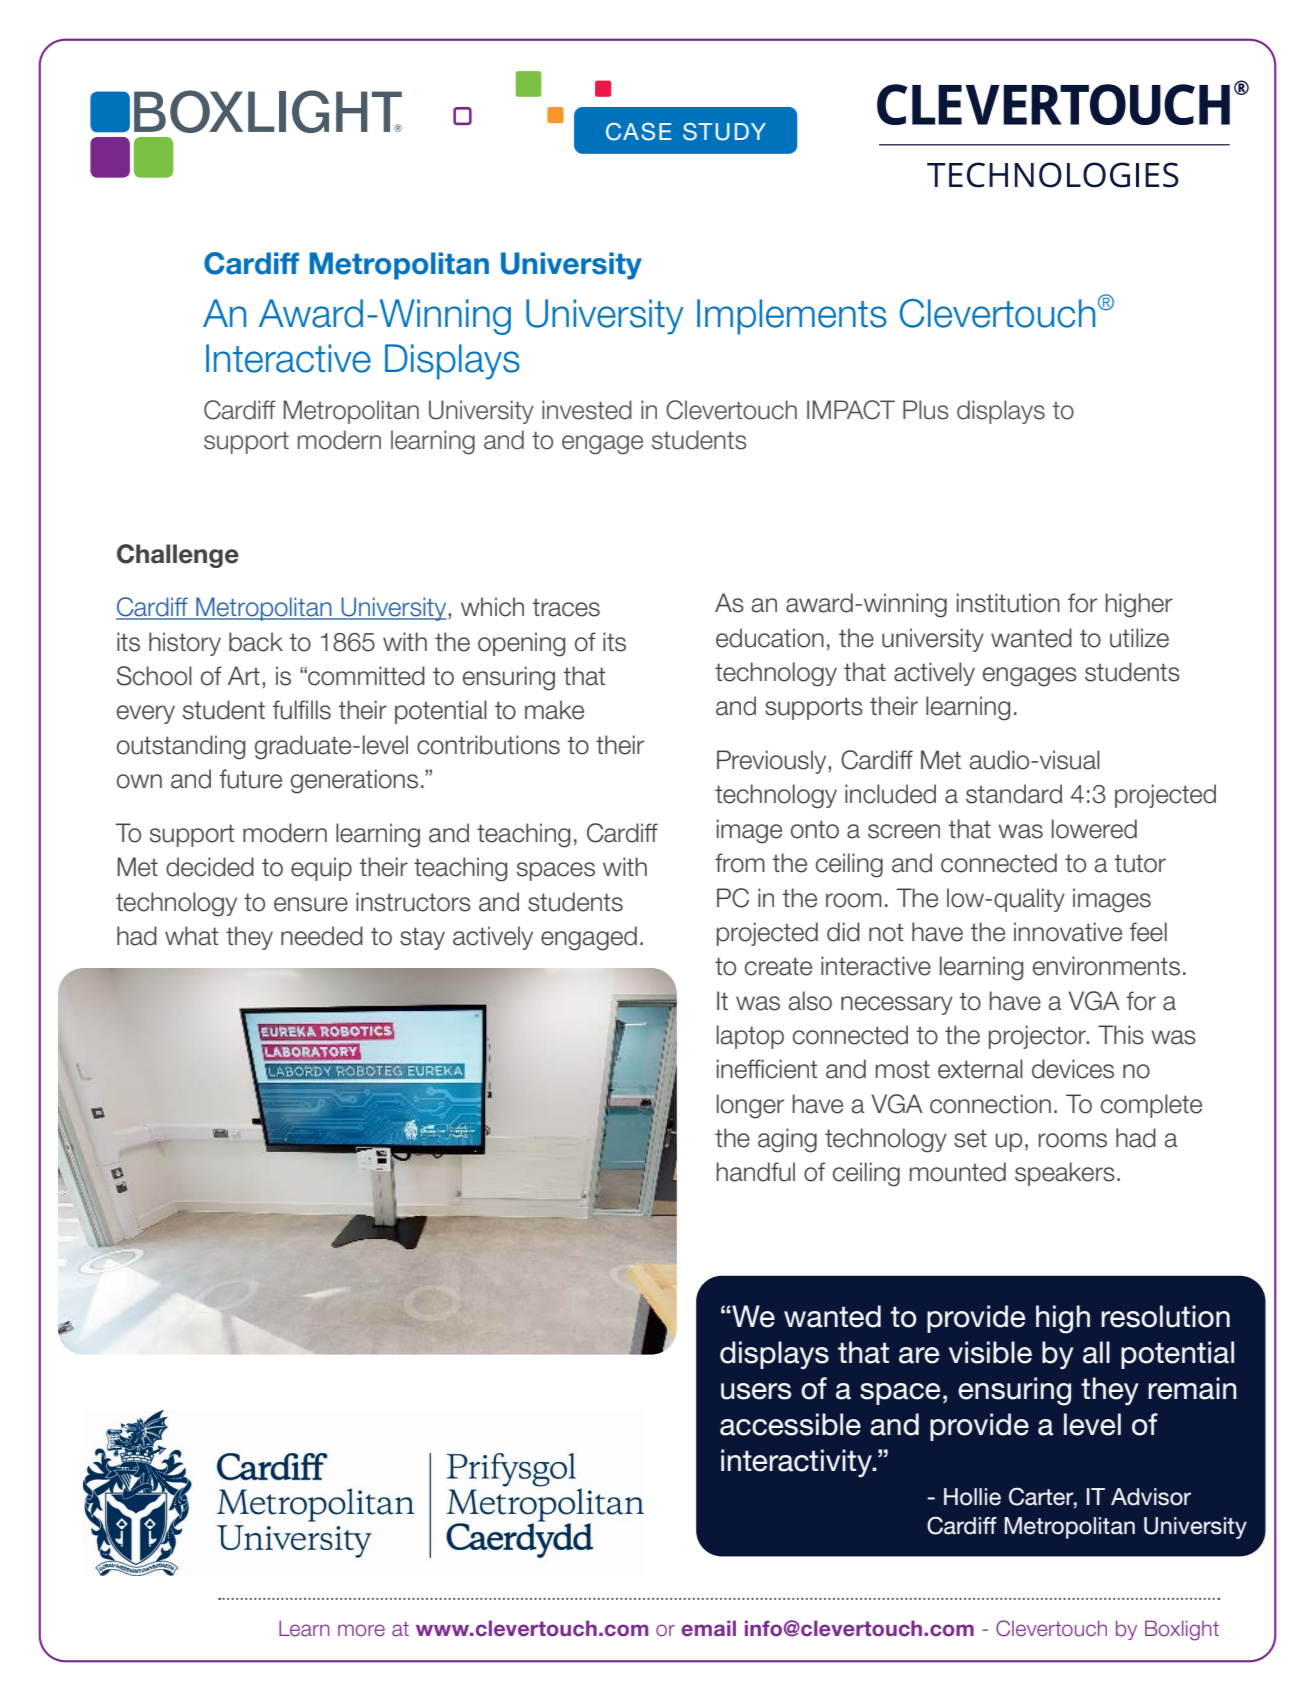 The height and width of the screenshot is (1701, 1315). What do you see at coordinates (1014, 794) in the screenshot?
I see `standard` at bounding box center [1014, 794].
